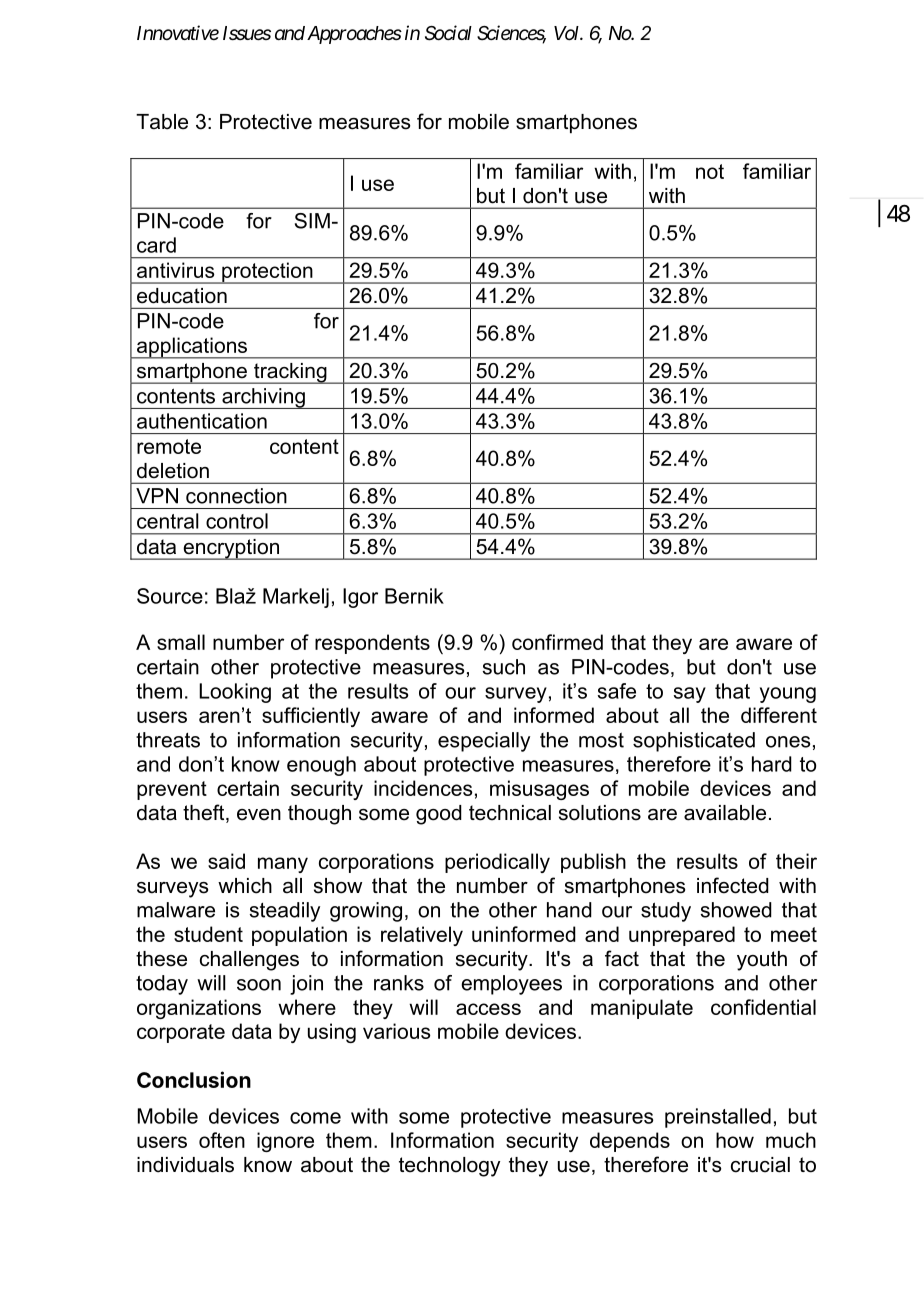  What do you see at coordinates (710, 171) in the screenshot?
I see `not` at bounding box center [710, 171].
